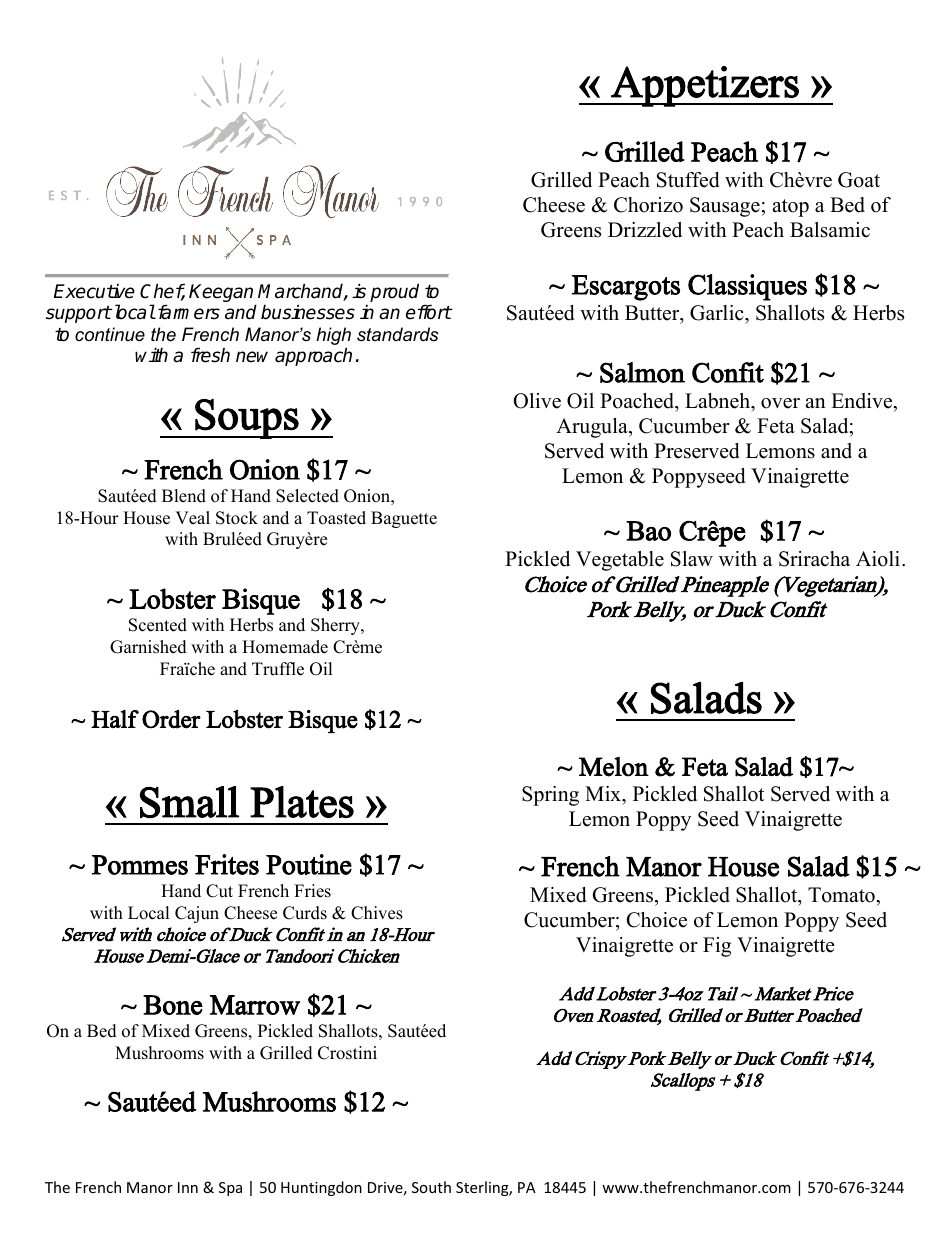  I want to click on South, so click(431, 1187).
